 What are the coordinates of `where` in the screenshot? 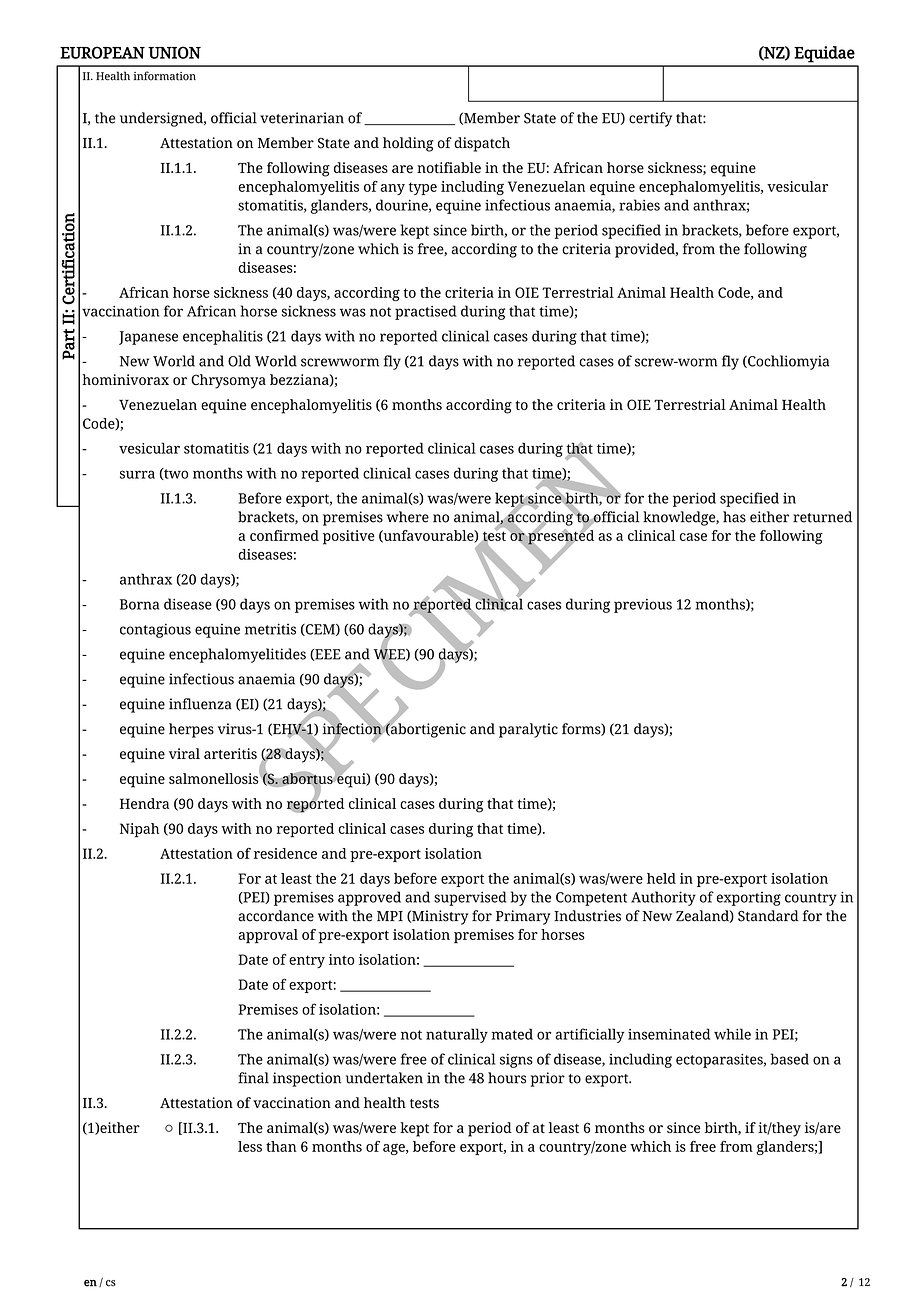 It's located at (408, 517).
